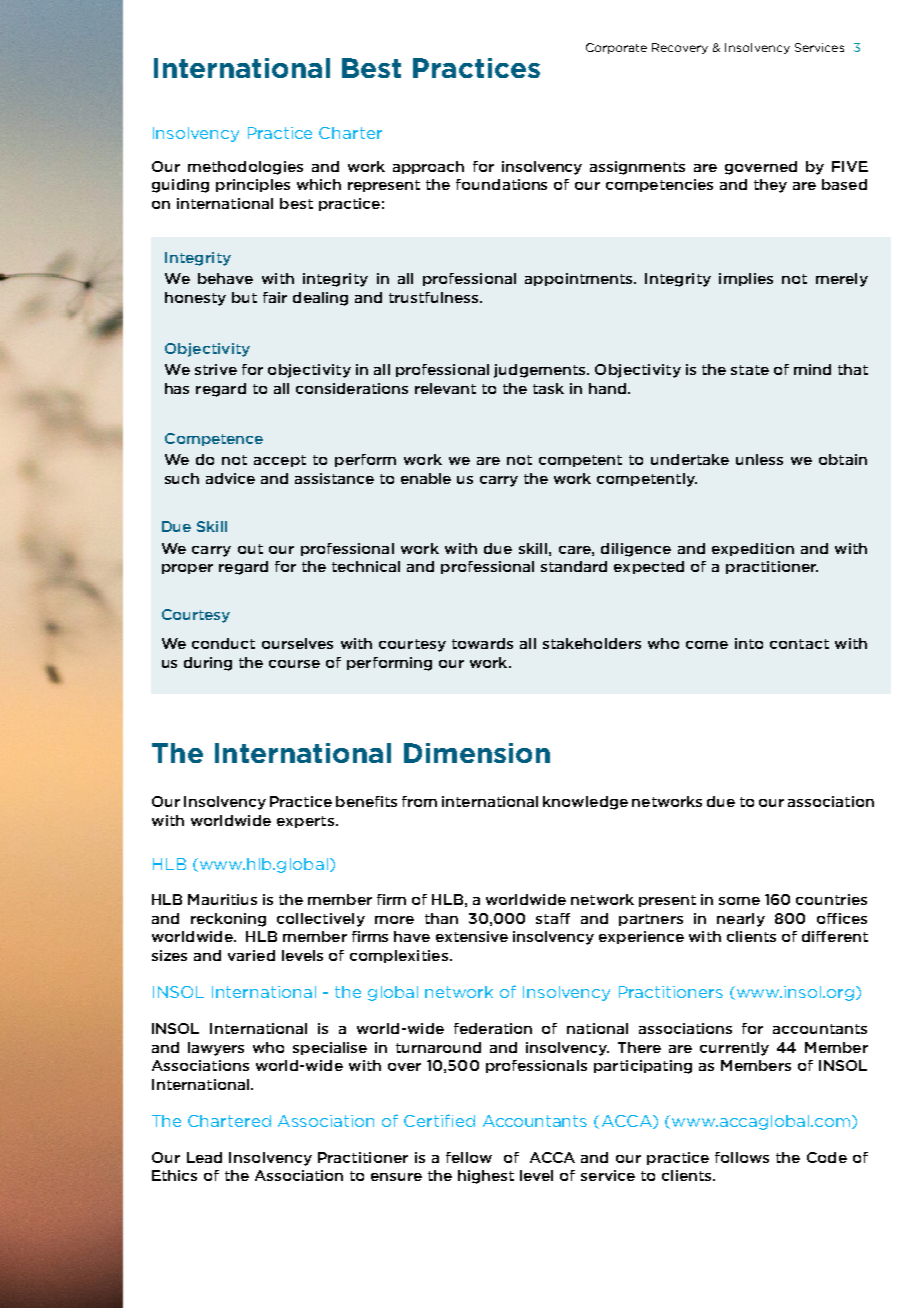  What do you see at coordinates (770, 186) in the screenshot?
I see `they` at bounding box center [770, 186].
